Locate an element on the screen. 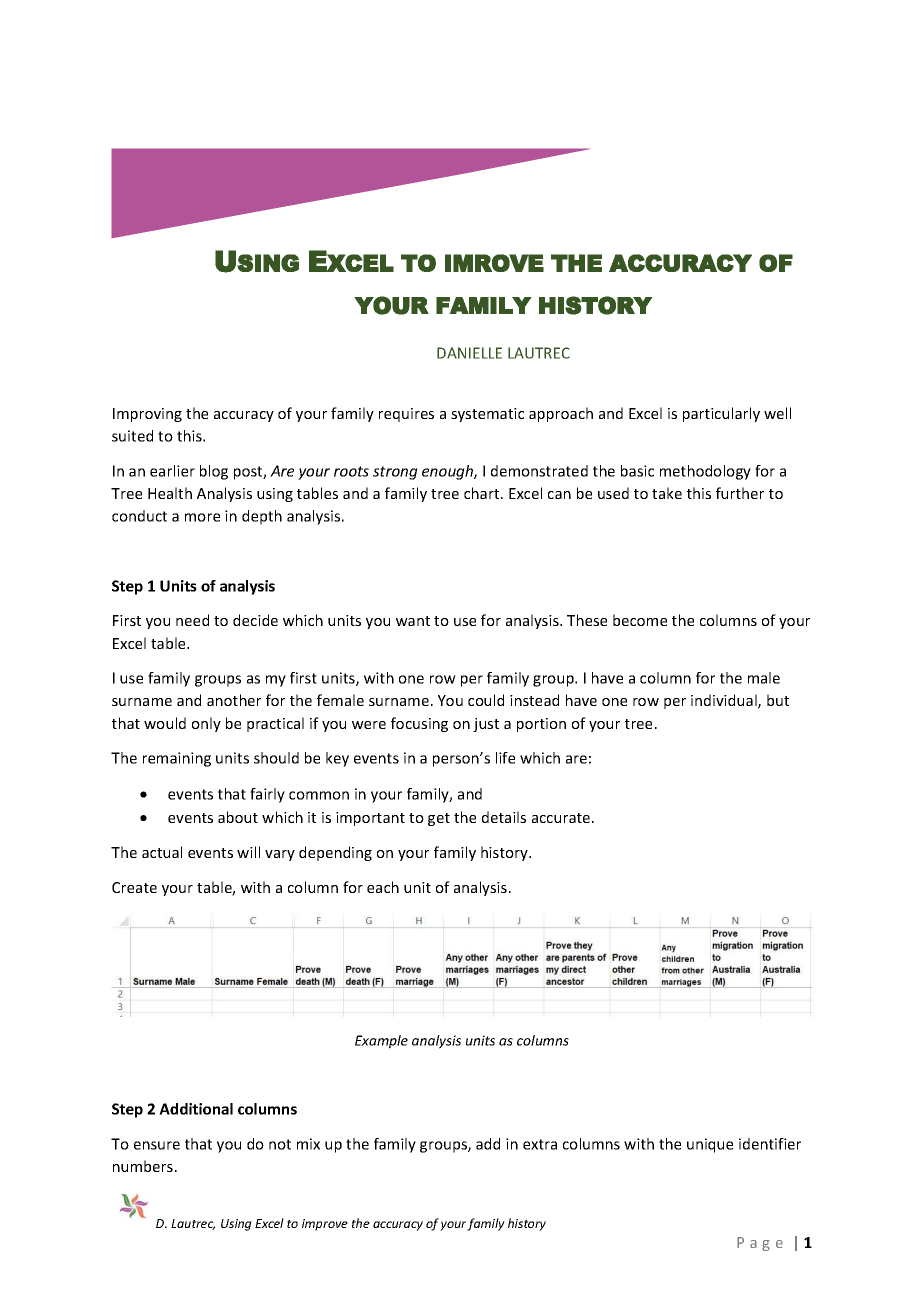 The height and width of the screenshot is (1308, 924). Additional is located at coordinates (196, 1109).
